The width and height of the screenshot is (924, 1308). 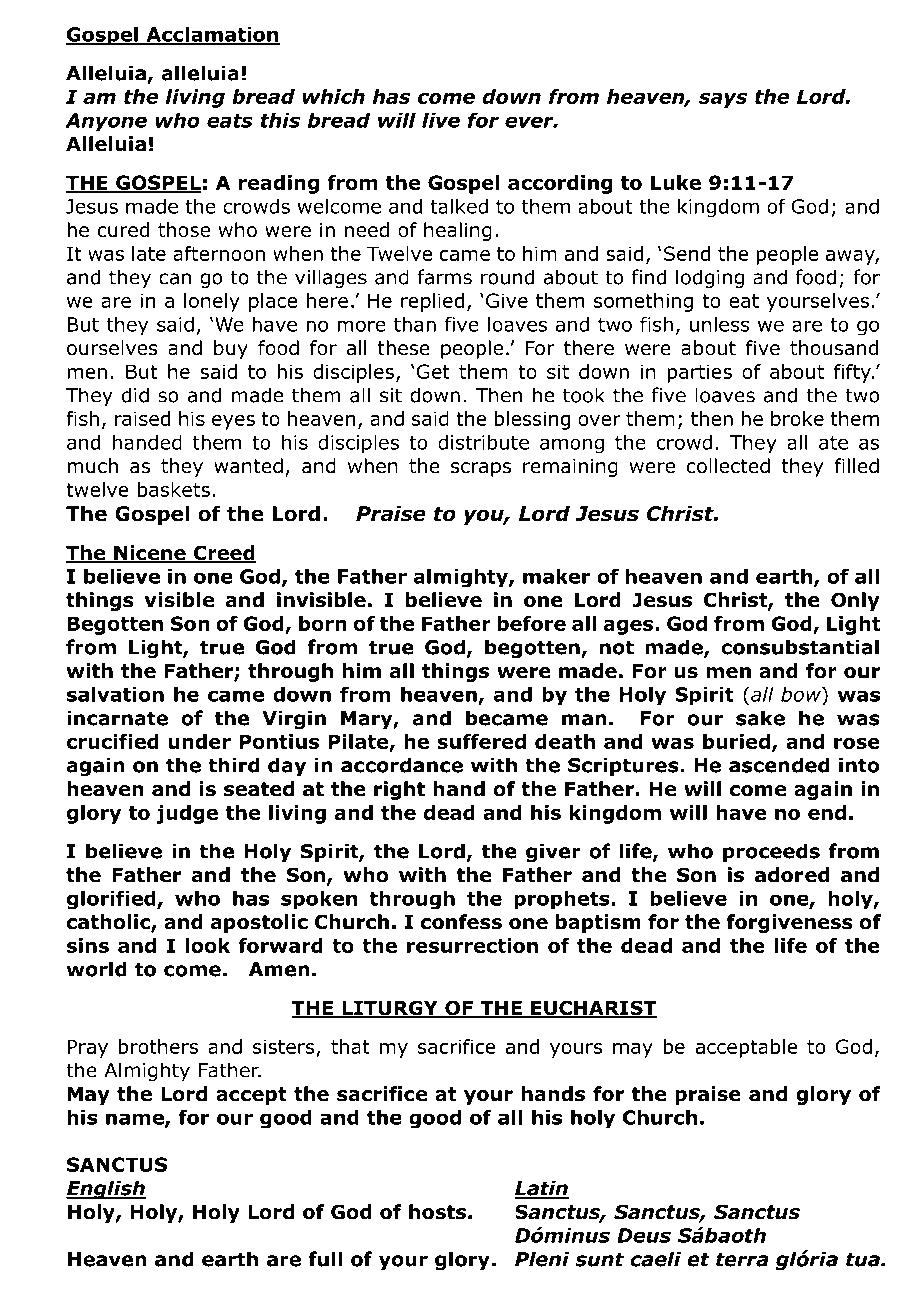 I want to click on proceeds, so click(x=771, y=852).
